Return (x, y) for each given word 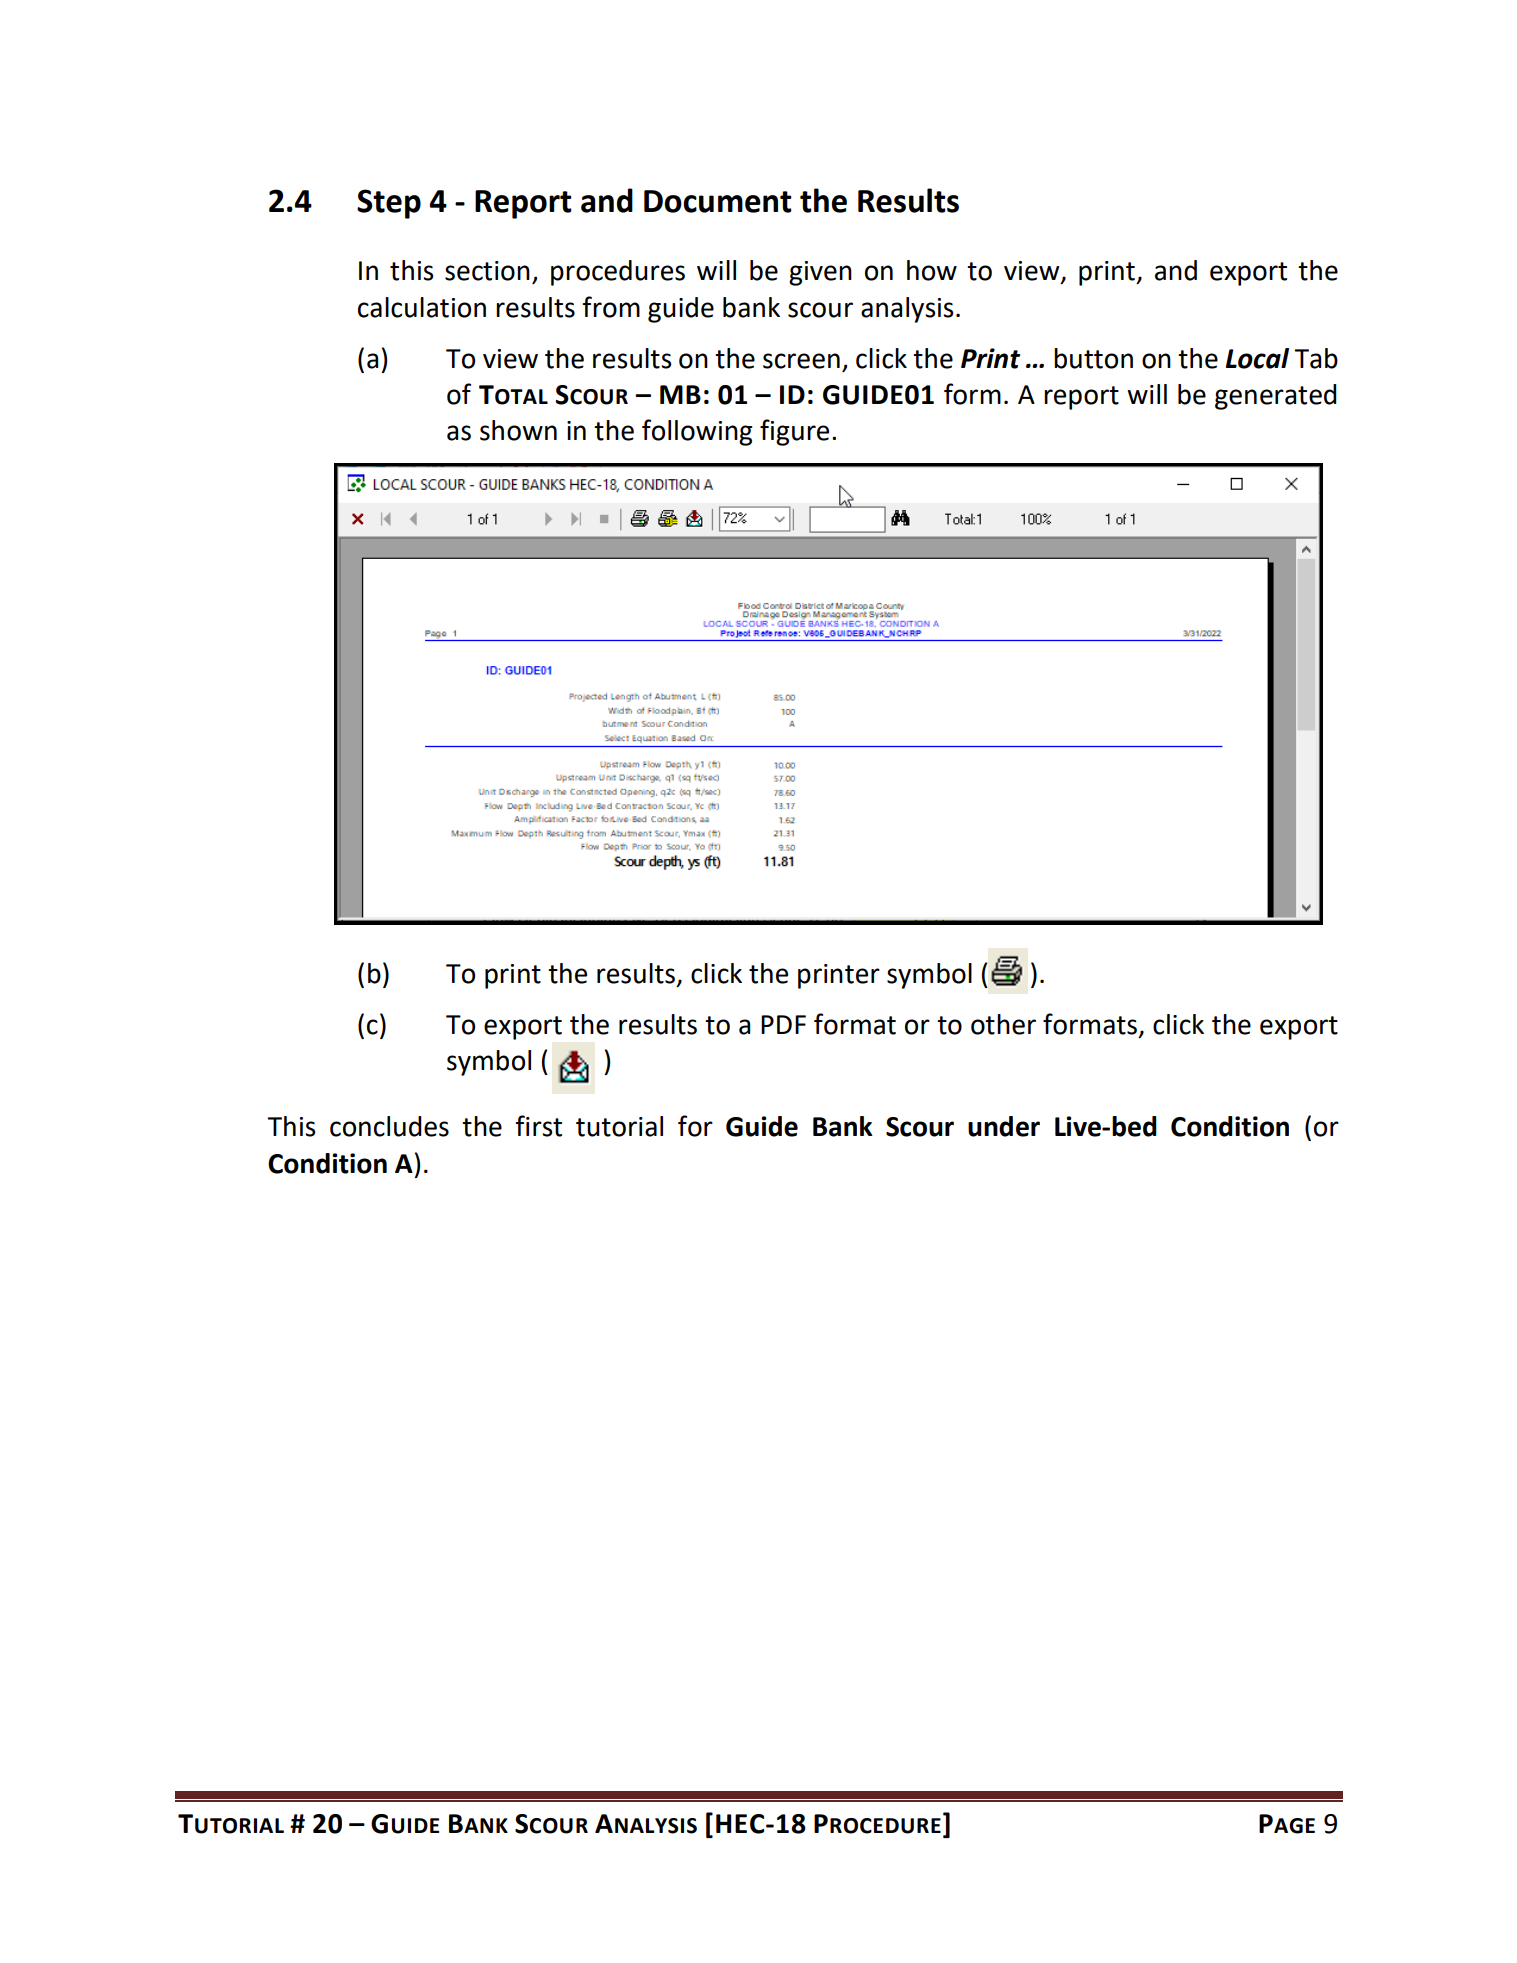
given (820, 273)
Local (1257, 358)
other (1003, 1024)
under (1004, 1126)
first (538, 1126)
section (487, 271)
